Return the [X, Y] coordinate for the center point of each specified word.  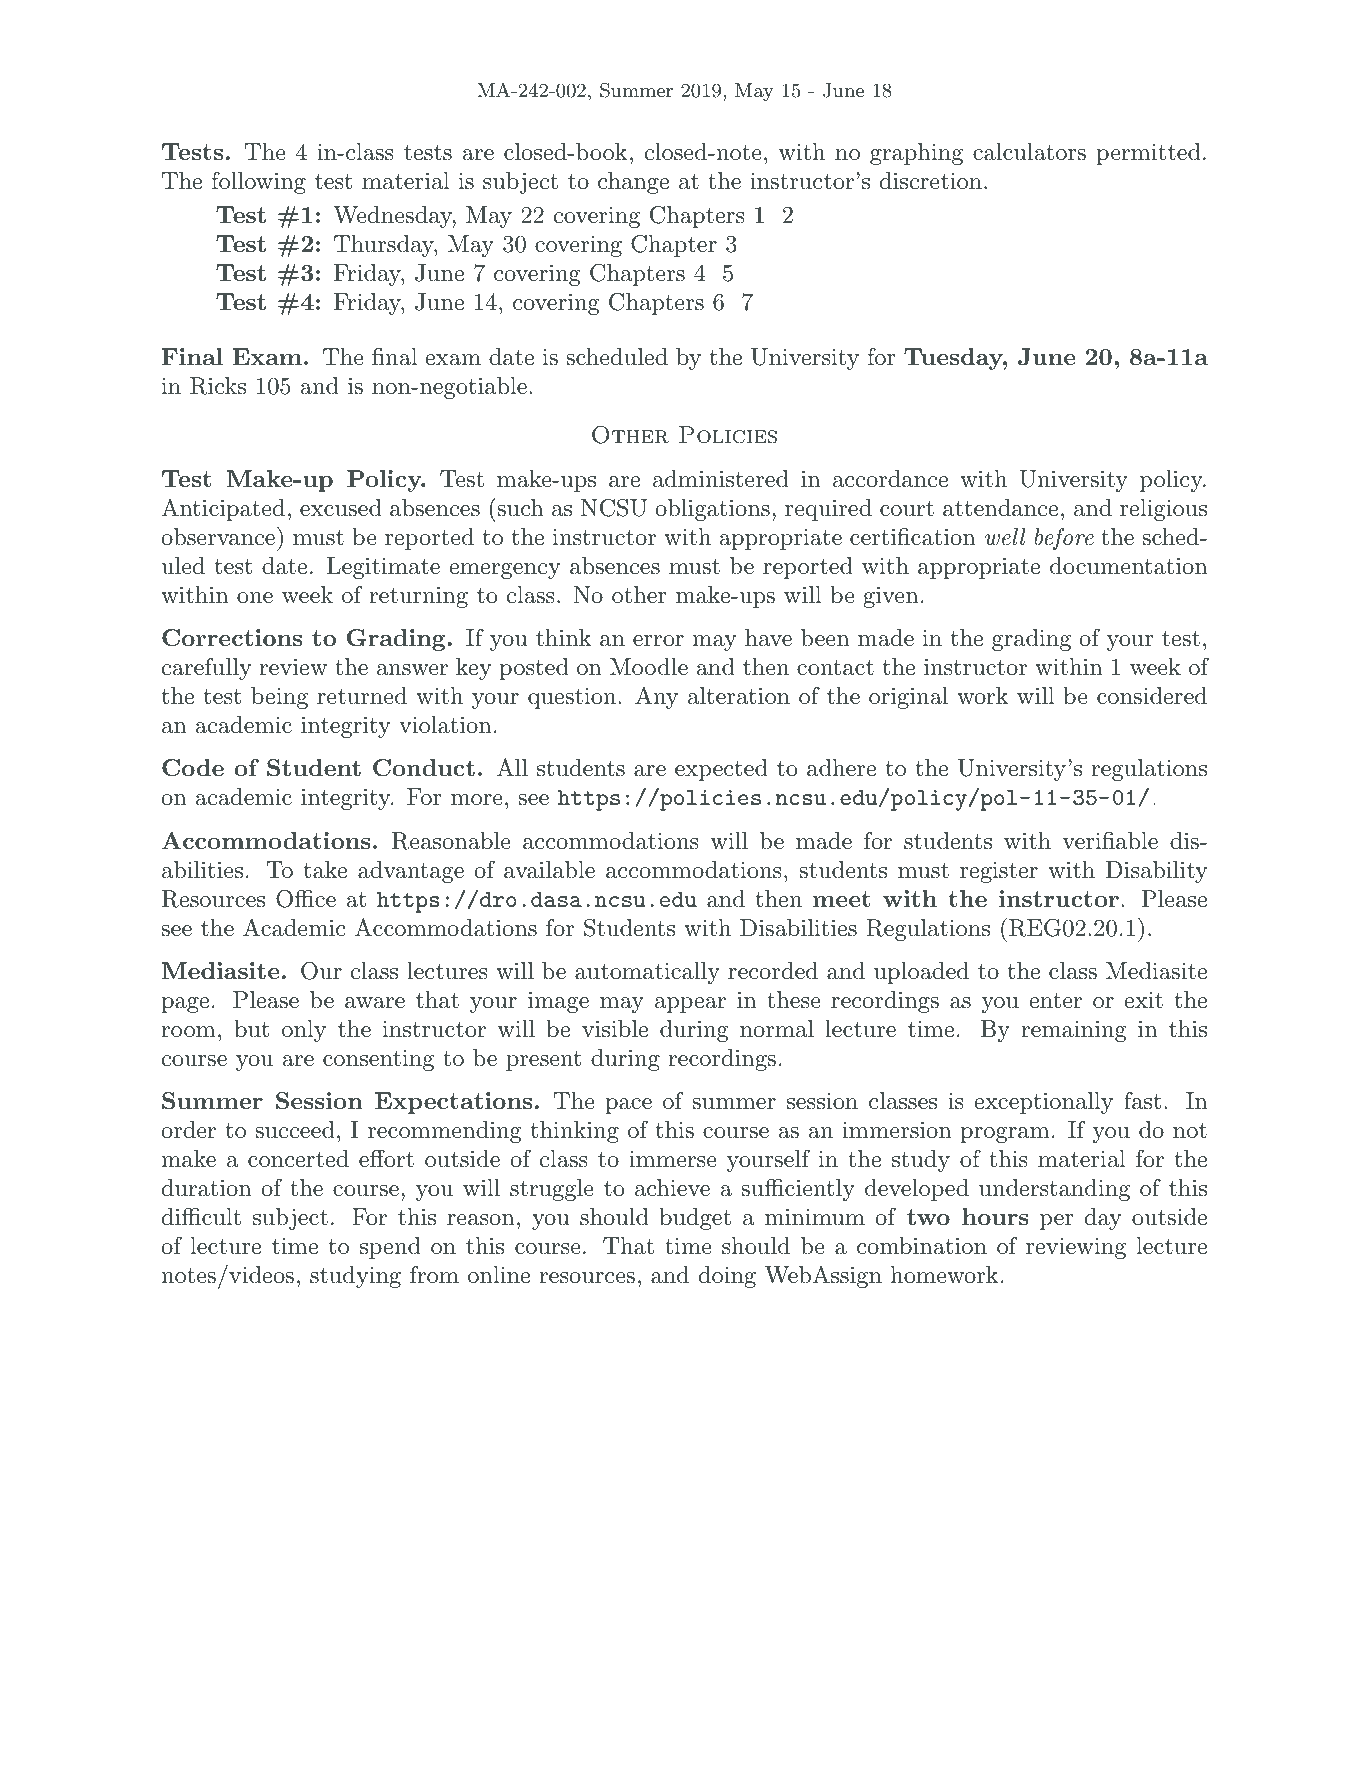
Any [656, 697]
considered [1152, 696]
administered [721, 479]
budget [695, 1219]
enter [1055, 1001]
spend [390, 1248]
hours [995, 1216]
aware [375, 1003]
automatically [647, 973]
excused [341, 508]
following [259, 183]
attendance [1000, 508]
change [633, 183]
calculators [1029, 152]
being [279, 698]
